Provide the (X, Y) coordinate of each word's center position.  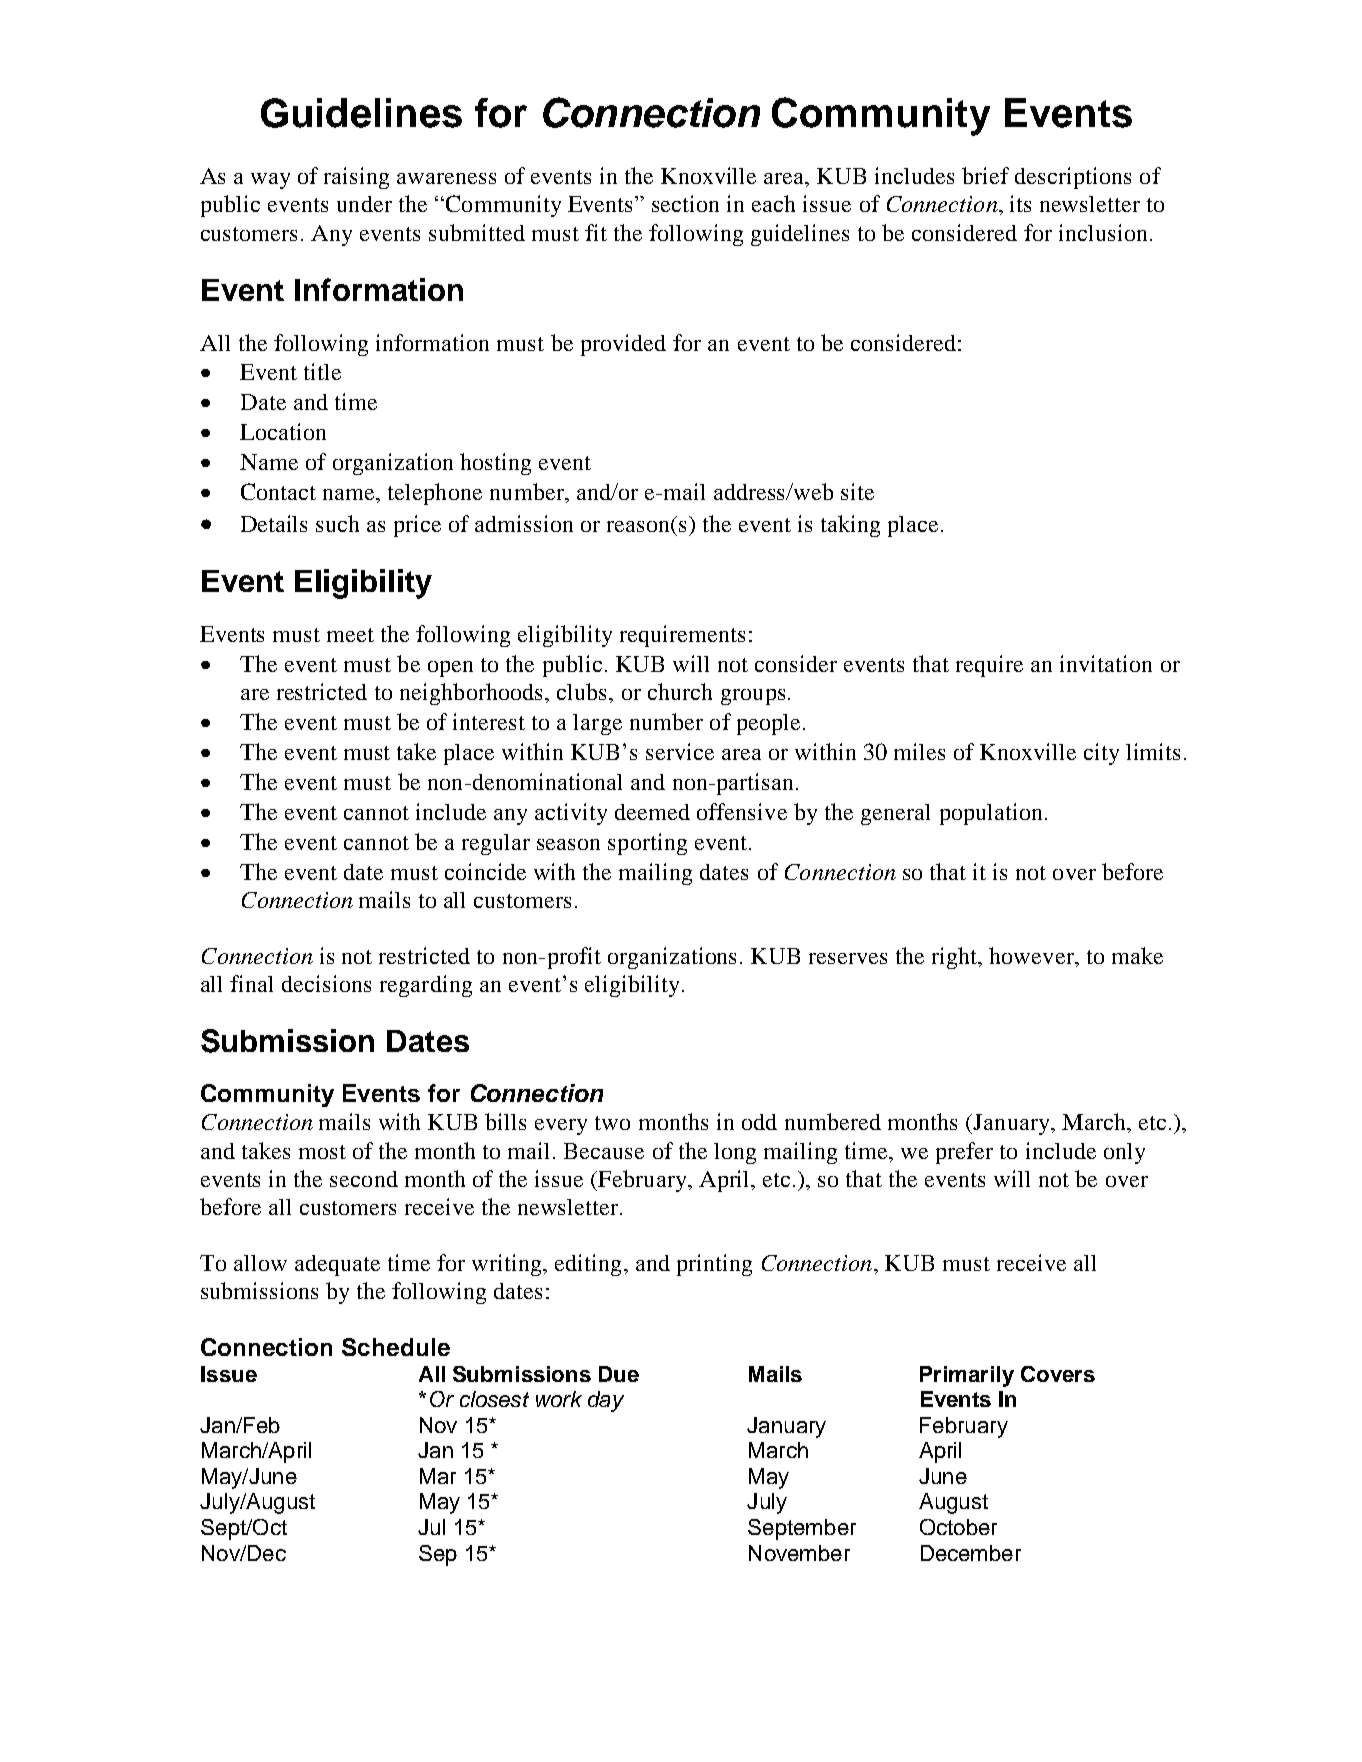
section (685, 203)
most (322, 1152)
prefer (964, 1153)
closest (494, 1399)
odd (759, 1122)
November (799, 1553)
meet (350, 635)
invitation (1106, 663)
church (680, 691)
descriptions (1073, 178)
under (364, 204)
